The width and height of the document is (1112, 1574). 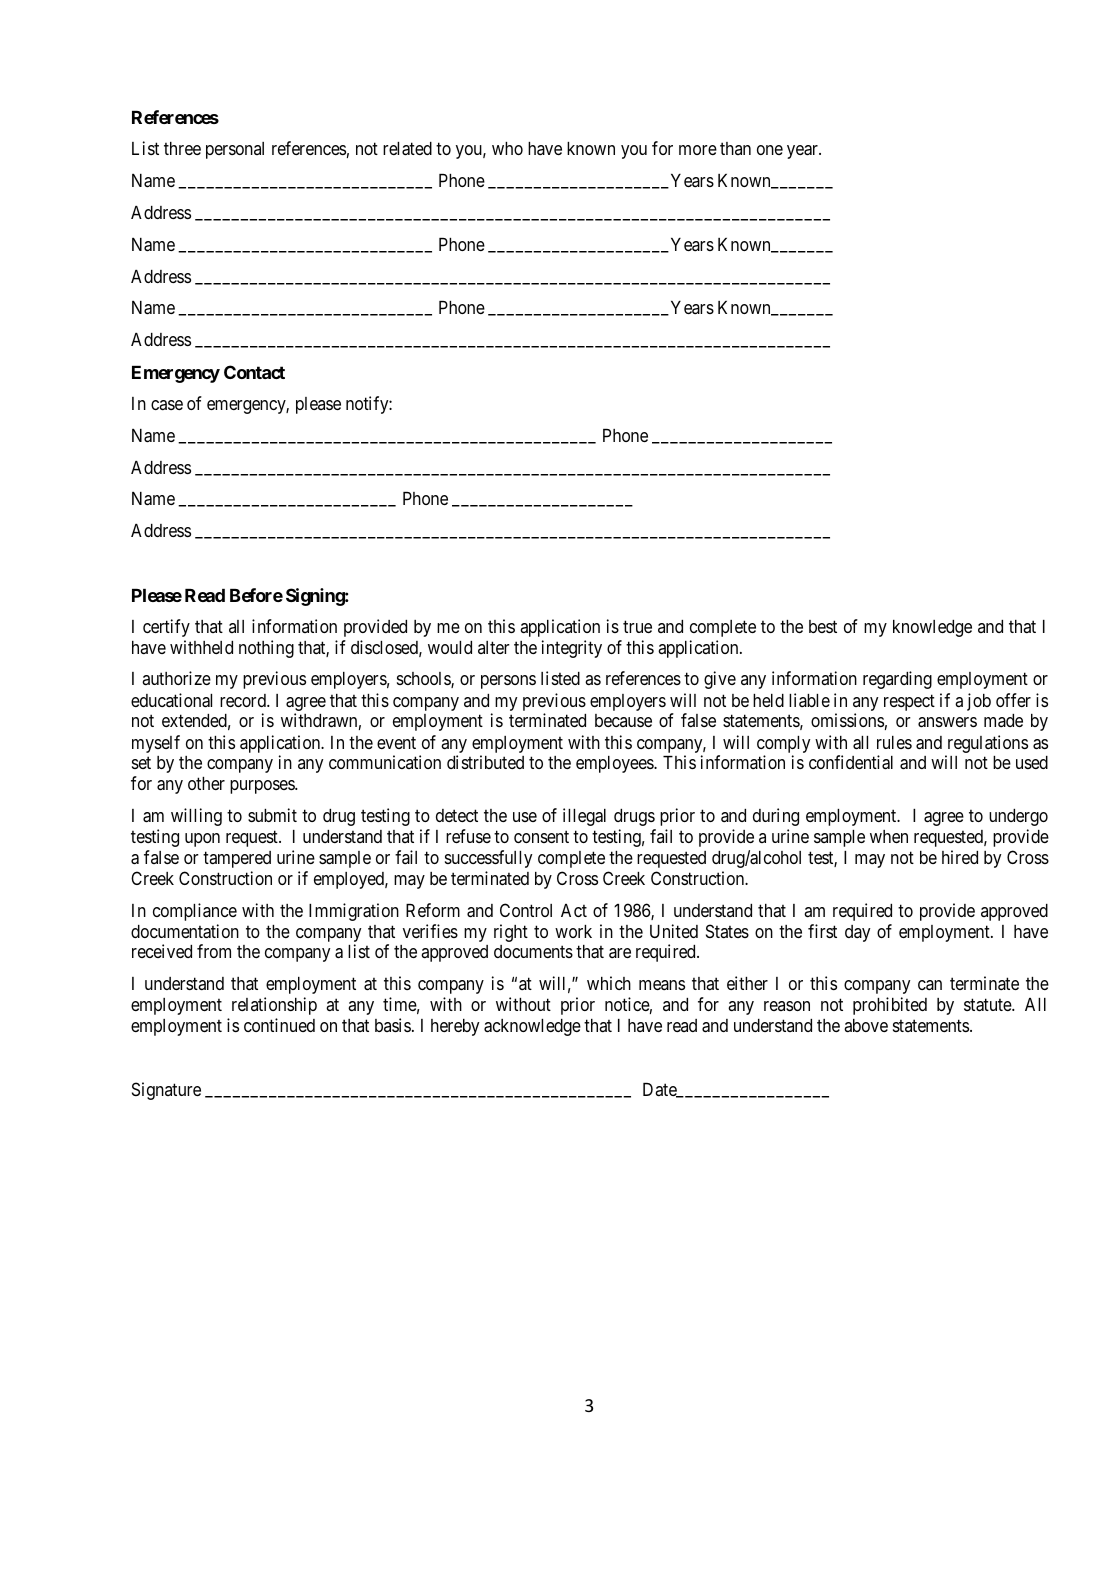 I want to click on continued, so click(x=279, y=1025).
